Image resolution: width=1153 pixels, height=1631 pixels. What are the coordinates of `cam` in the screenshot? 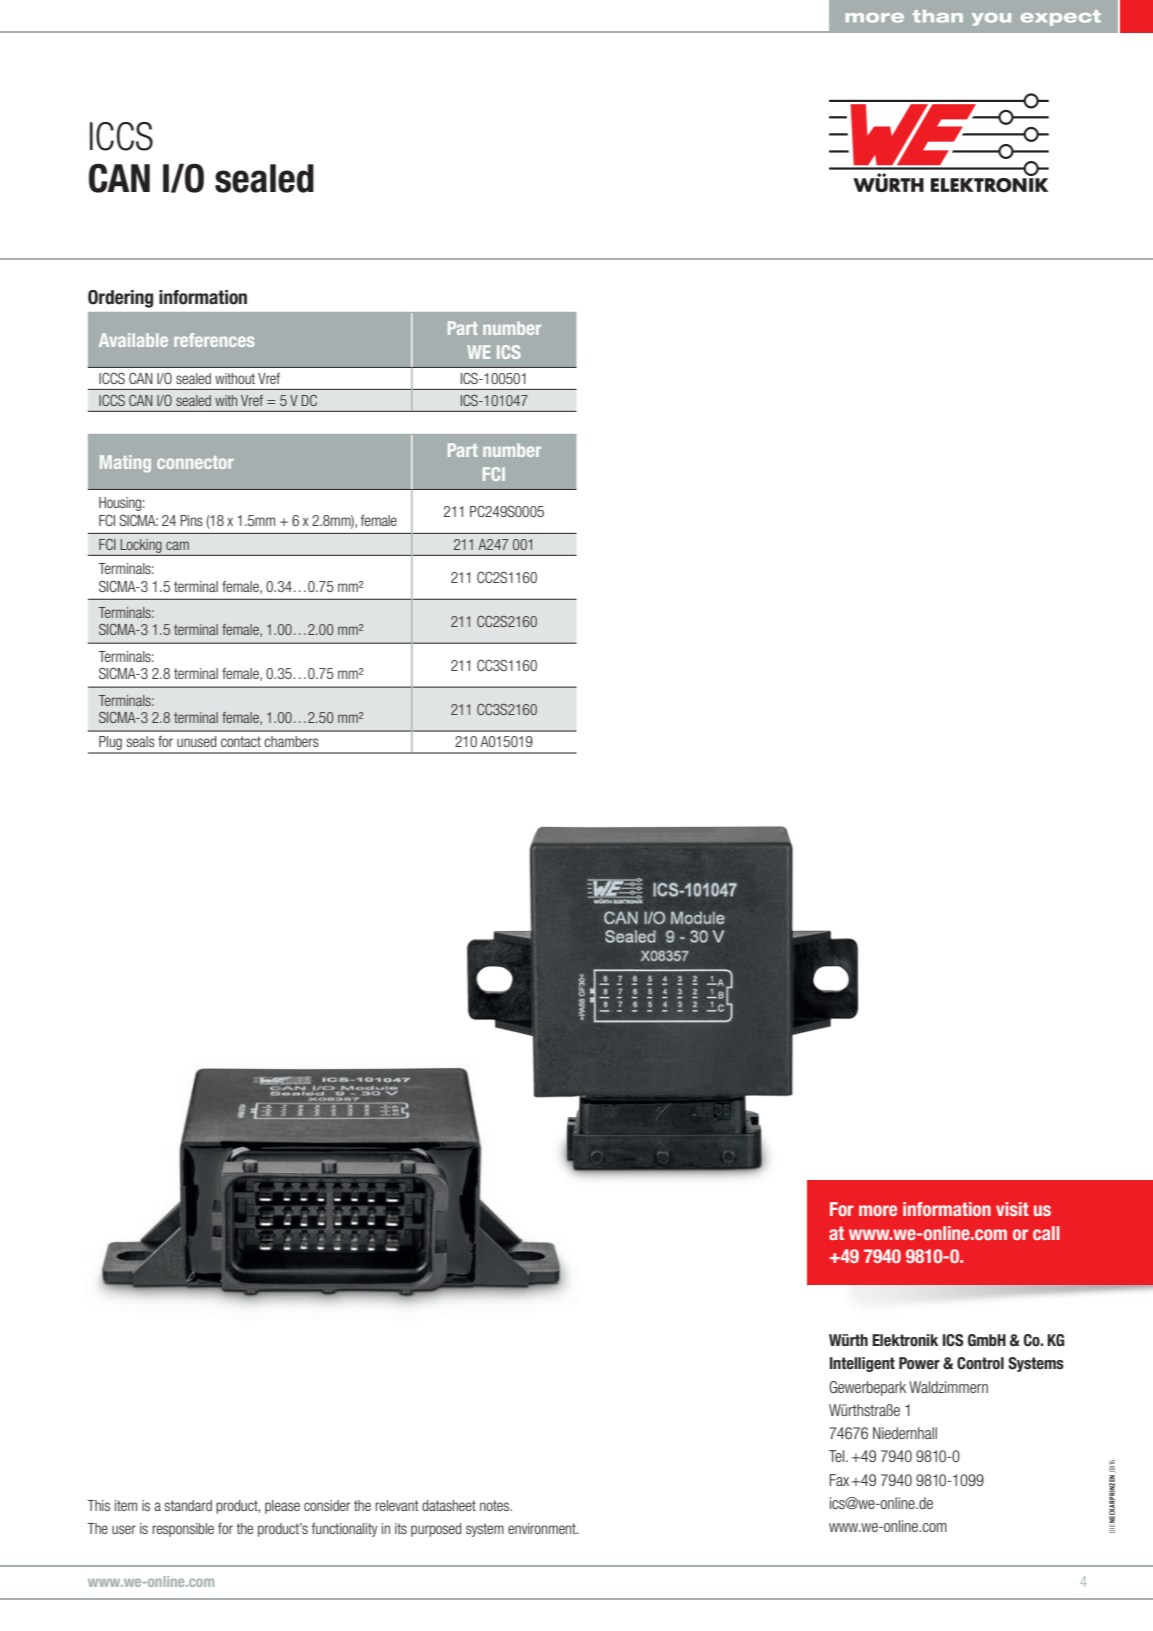 It's located at (177, 545).
